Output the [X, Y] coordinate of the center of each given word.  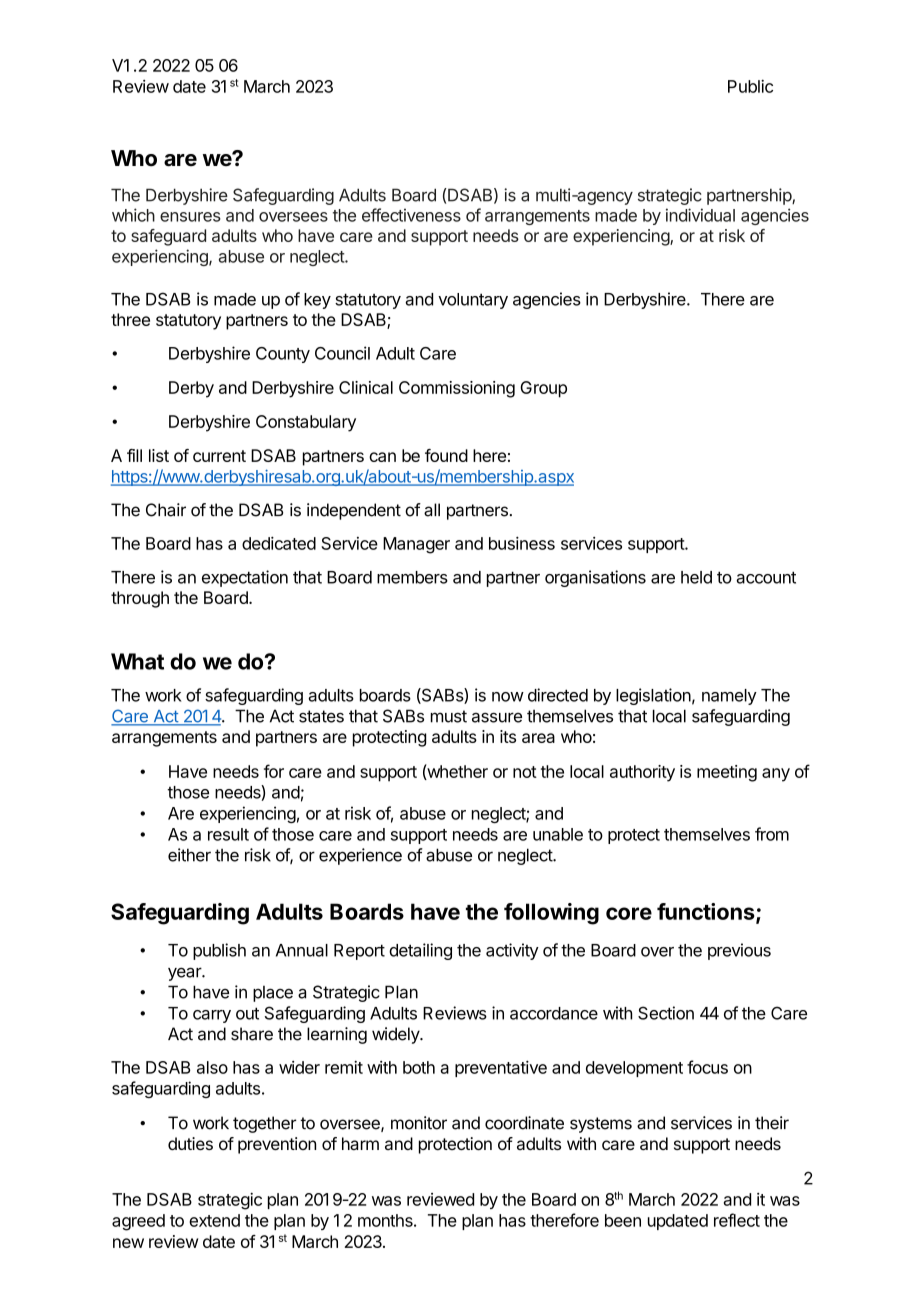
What [137, 661]
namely [729, 697]
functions [707, 912]
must [449, 716]
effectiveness [411, 215]
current [219, 456]
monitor [419, 1123]
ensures [190, 217]
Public [750, 86]
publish [219, 951]
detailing [420, 951]
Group [543, 389]
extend [214, 1220]
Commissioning [457, 389]
